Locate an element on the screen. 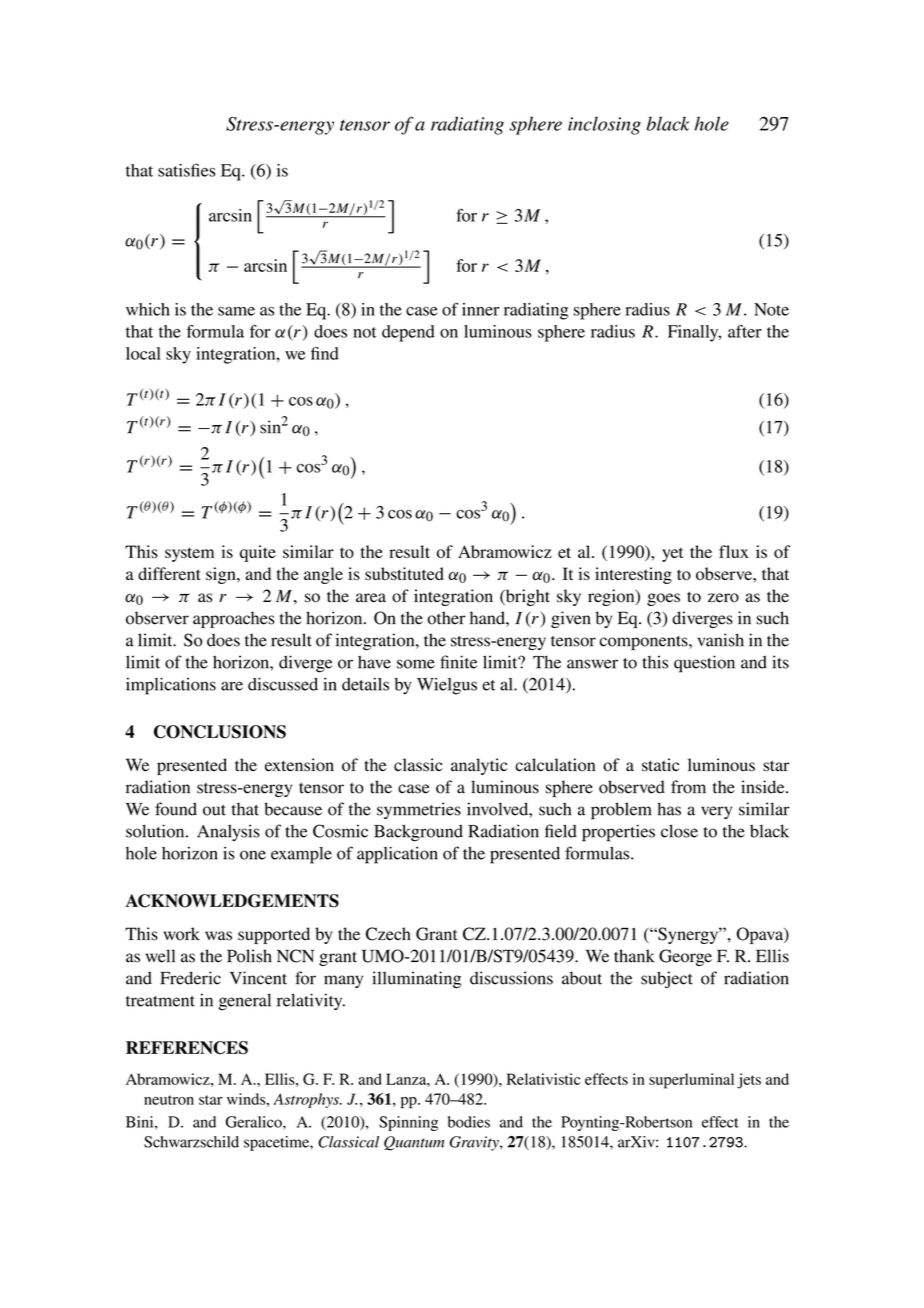  finite is located at coordinates (458, 662).
